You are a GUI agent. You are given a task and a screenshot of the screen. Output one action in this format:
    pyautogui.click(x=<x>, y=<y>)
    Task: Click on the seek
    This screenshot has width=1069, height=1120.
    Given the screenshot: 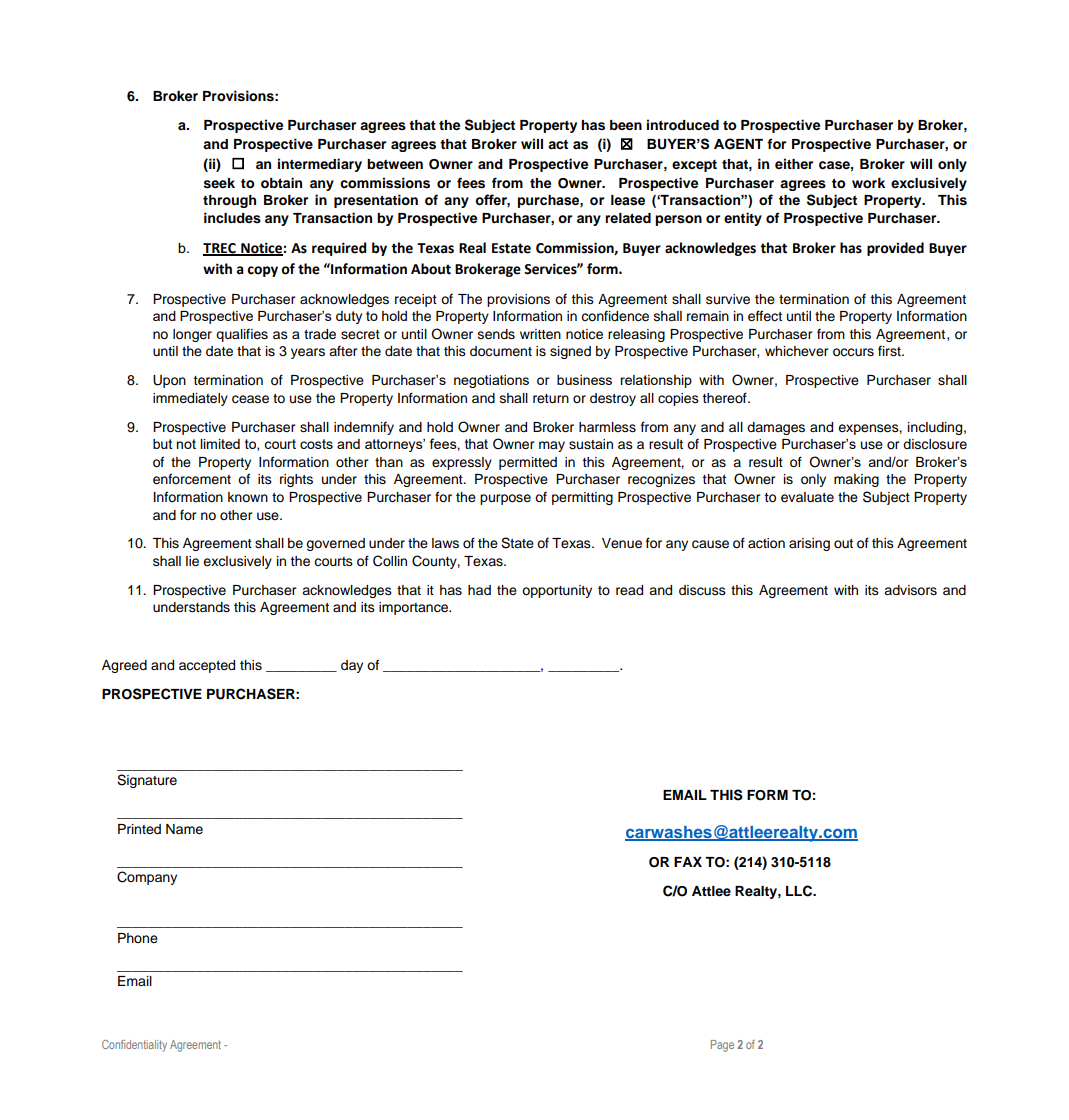 What is the action you would take?
    pyautogui.click(x=219, y=183)
